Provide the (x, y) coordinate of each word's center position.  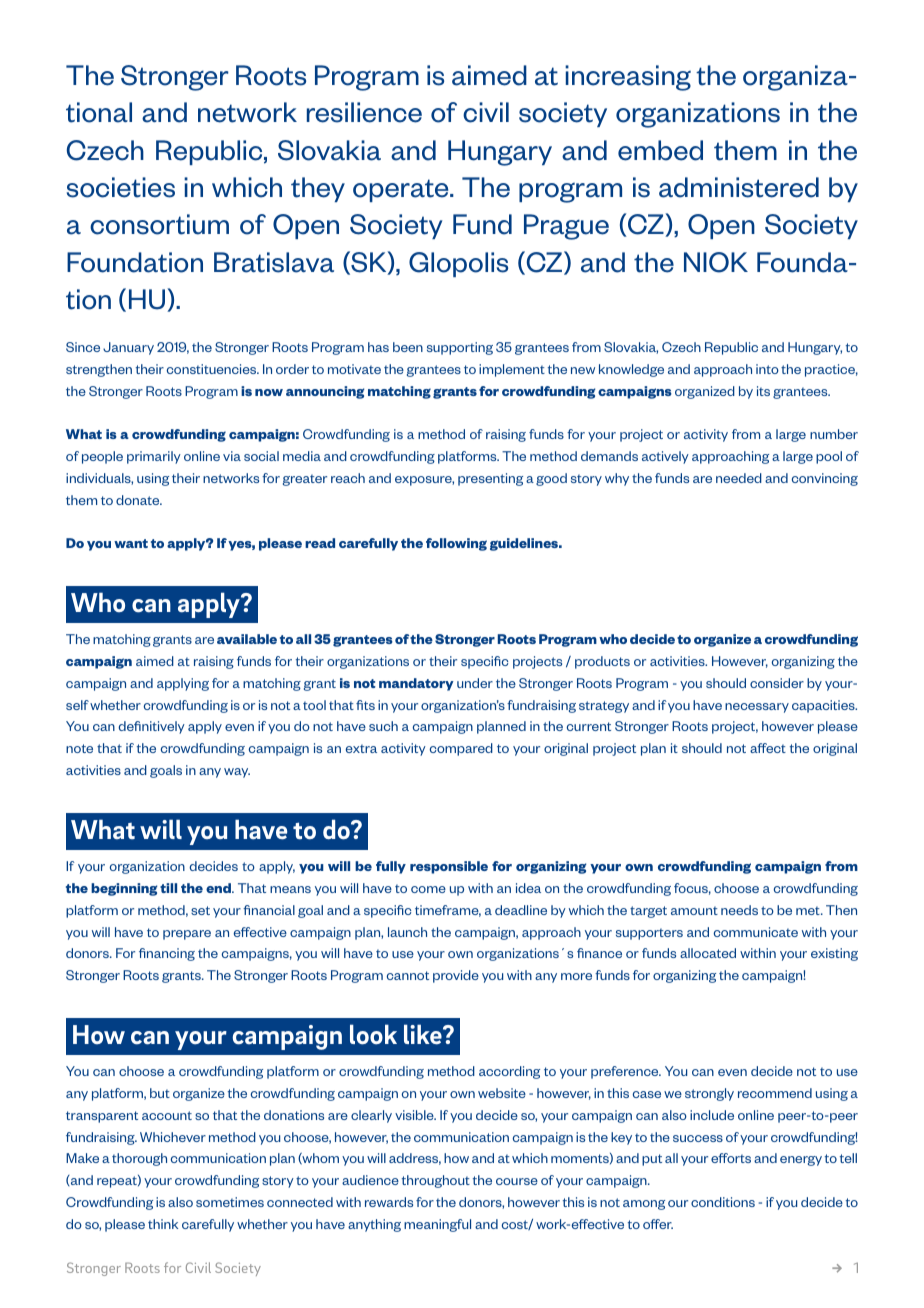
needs (739, 910)
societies (121, 187)
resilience (364, 112)
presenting (490, 479)
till (168, 888)
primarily (154, 457)
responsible (449, 867)
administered (739, 187)
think (163, 1224)
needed (739, 478)
